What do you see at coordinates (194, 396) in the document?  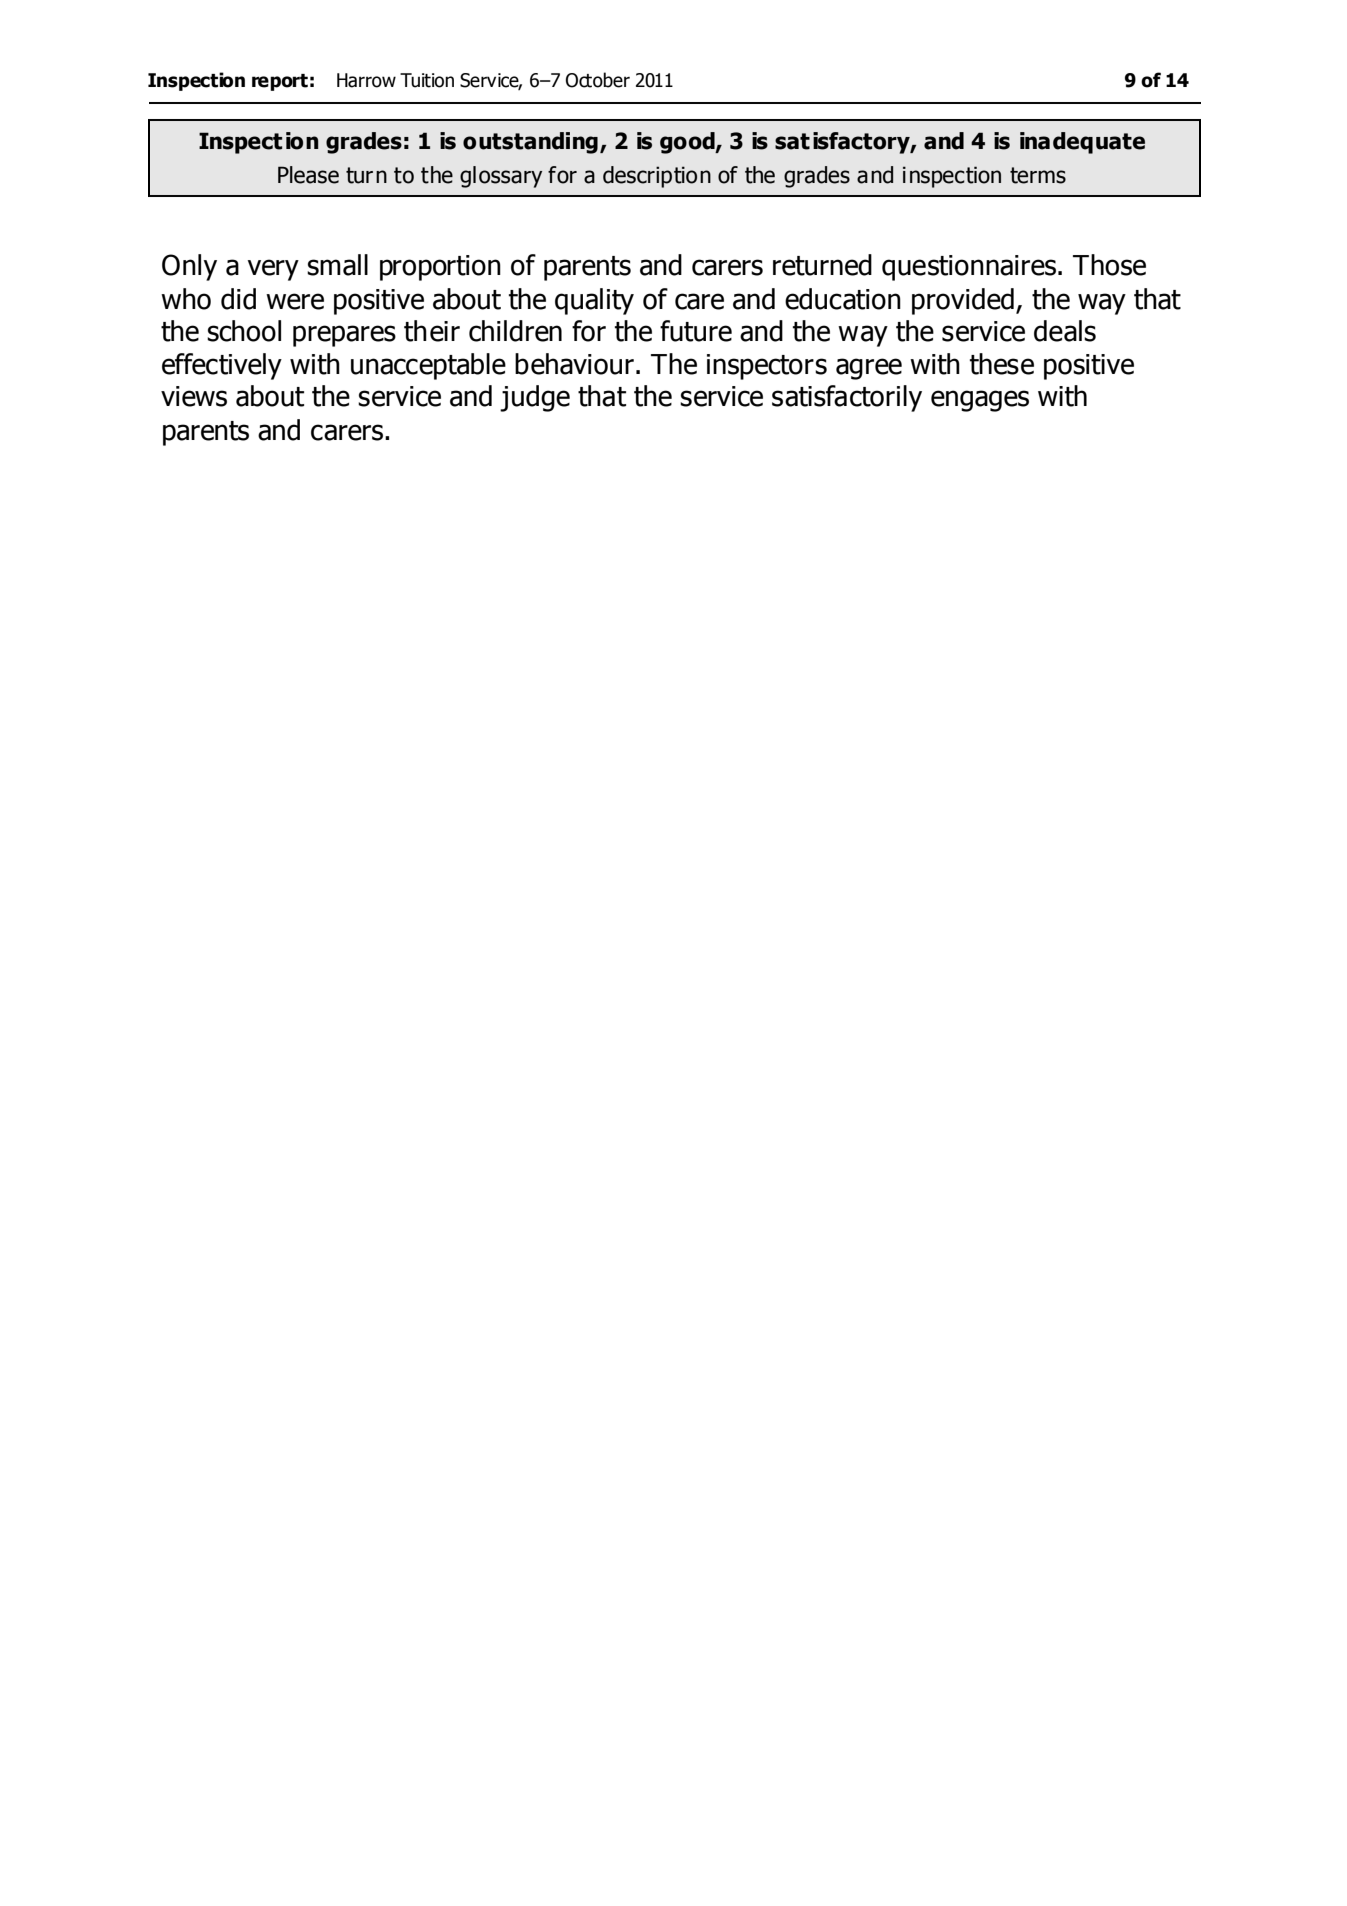 I see `views` at bounding box center [194, 396].
